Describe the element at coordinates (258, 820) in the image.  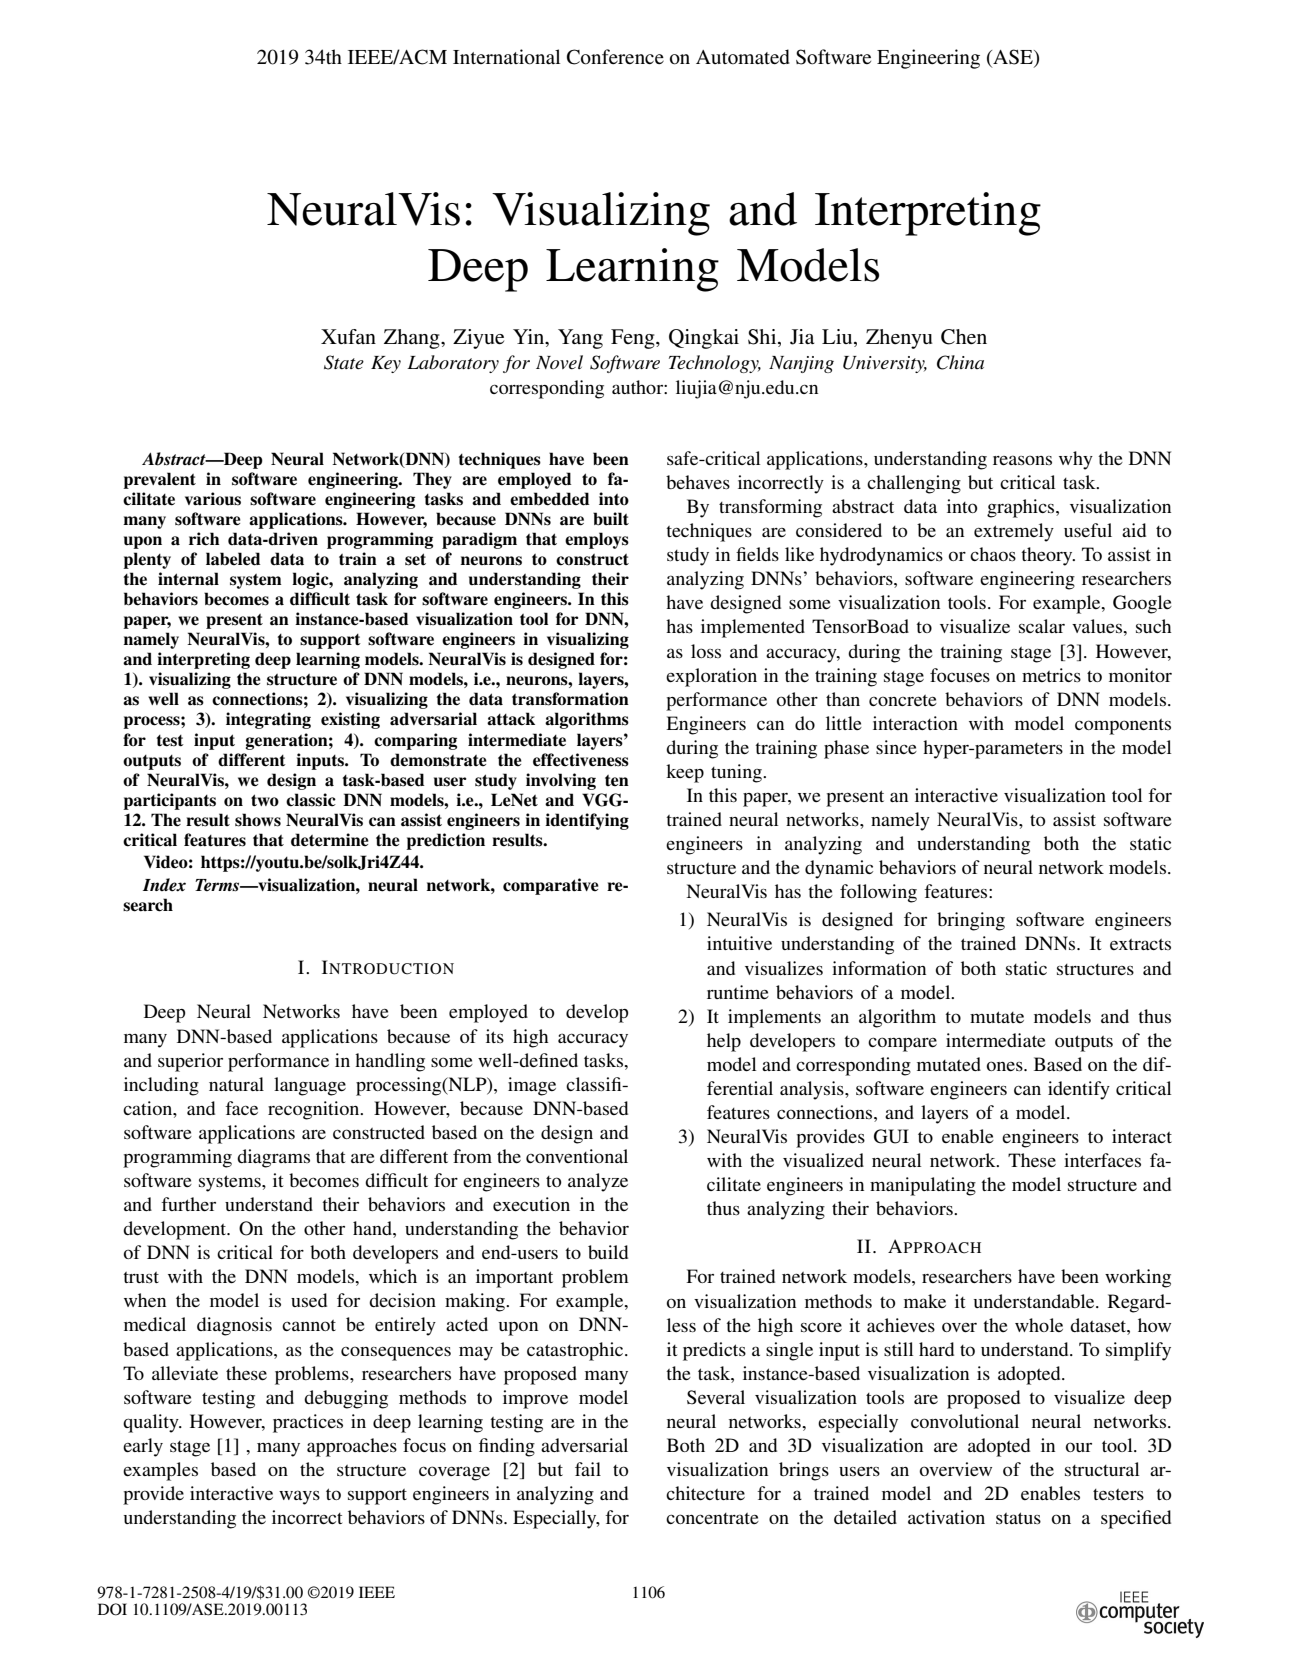
I see `shows` at that location.
